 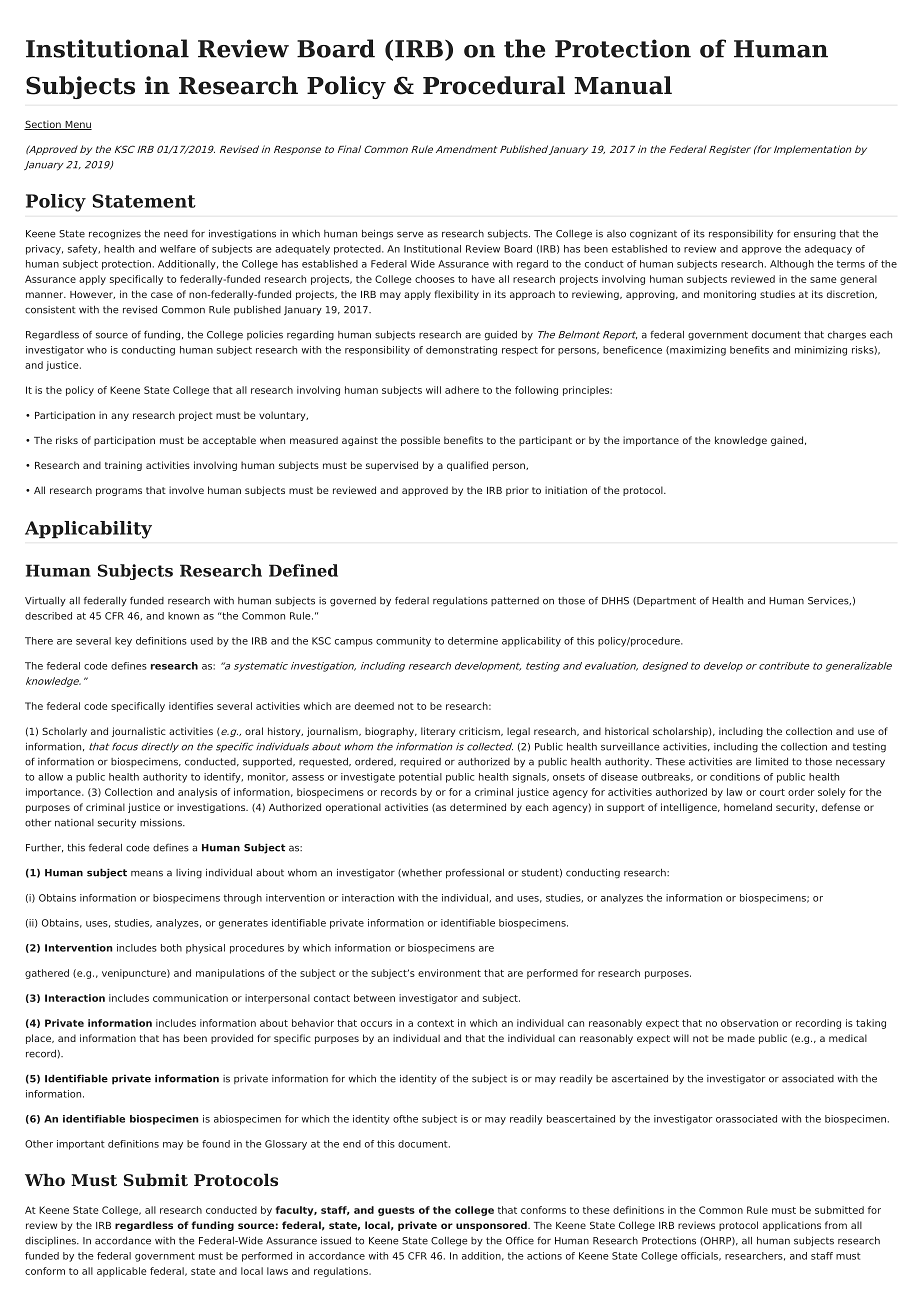 I want to click on Manual, so click(x=623, y=85).
